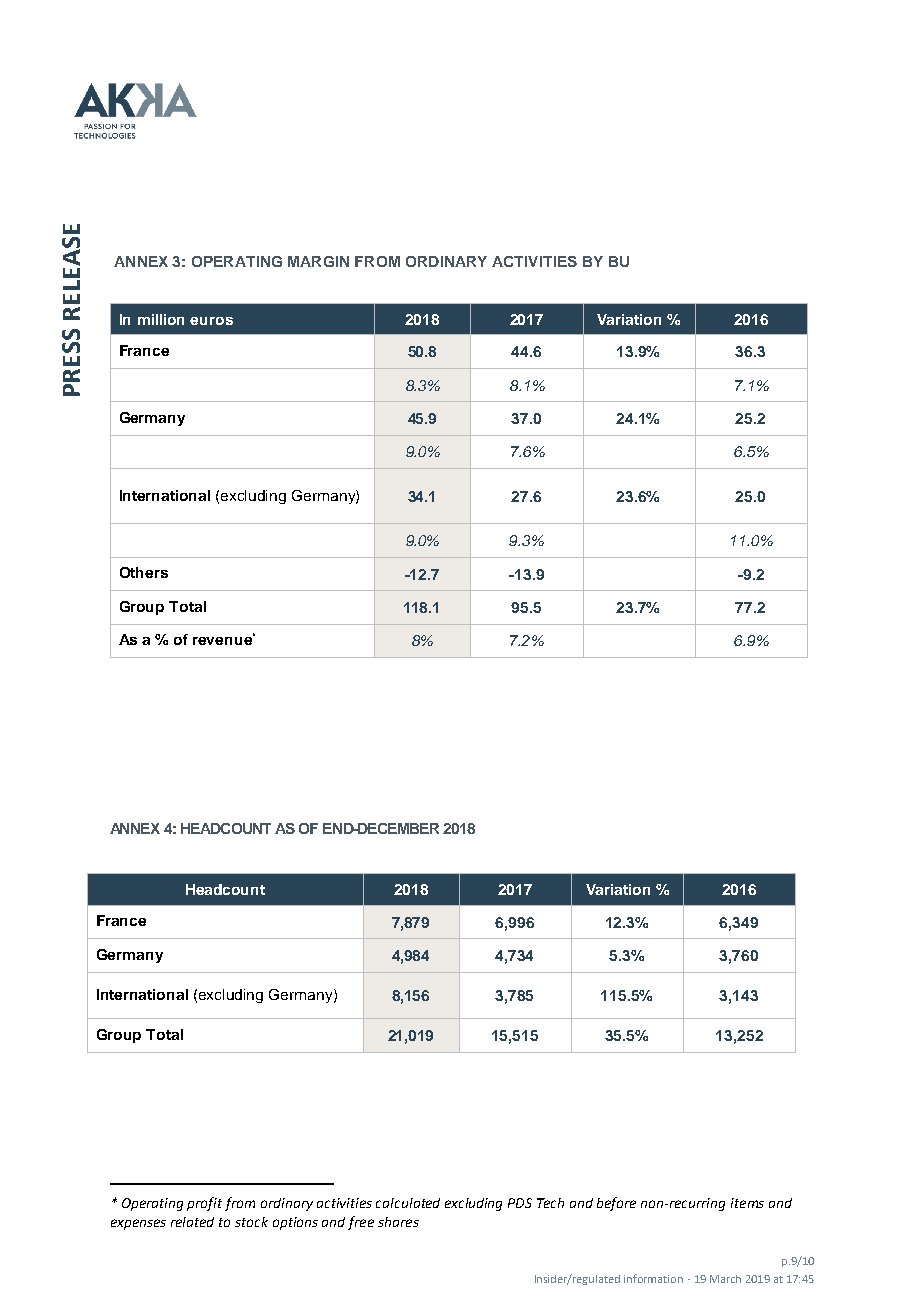 This image has height=1308, width=924. I want to click on MARGIN, so click(318, 261).
